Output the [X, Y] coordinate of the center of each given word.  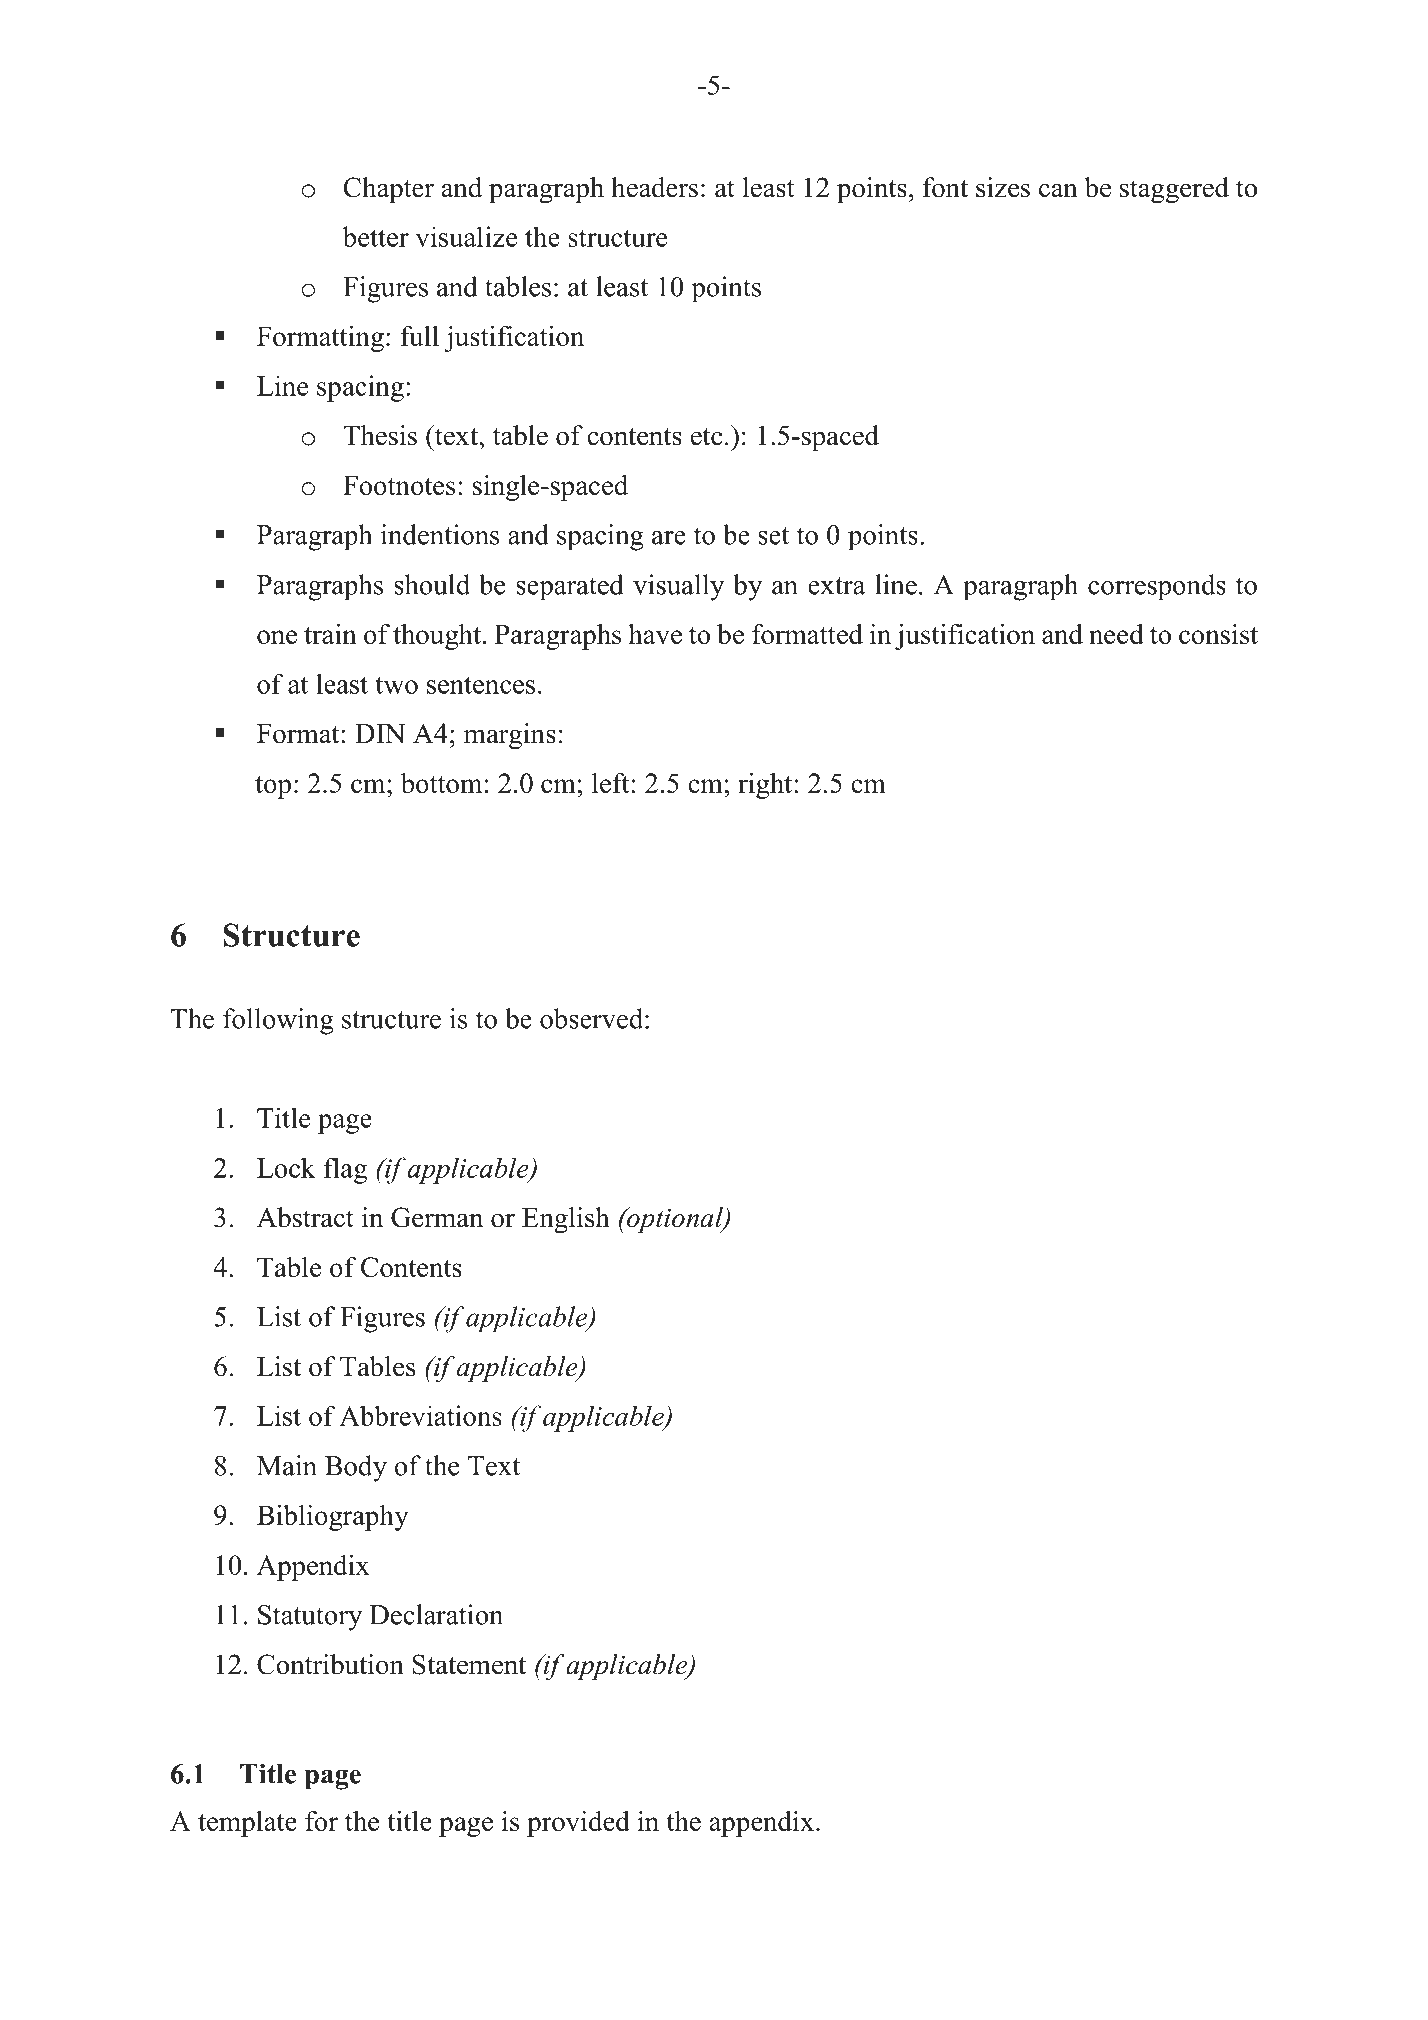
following [278, 1021]
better [376, 236]
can [1058, 190]
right [766, 786]
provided [578, 1824]
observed [593, 1018]
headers [654, 187]
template [247, 1824]
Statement [469, 1664]
